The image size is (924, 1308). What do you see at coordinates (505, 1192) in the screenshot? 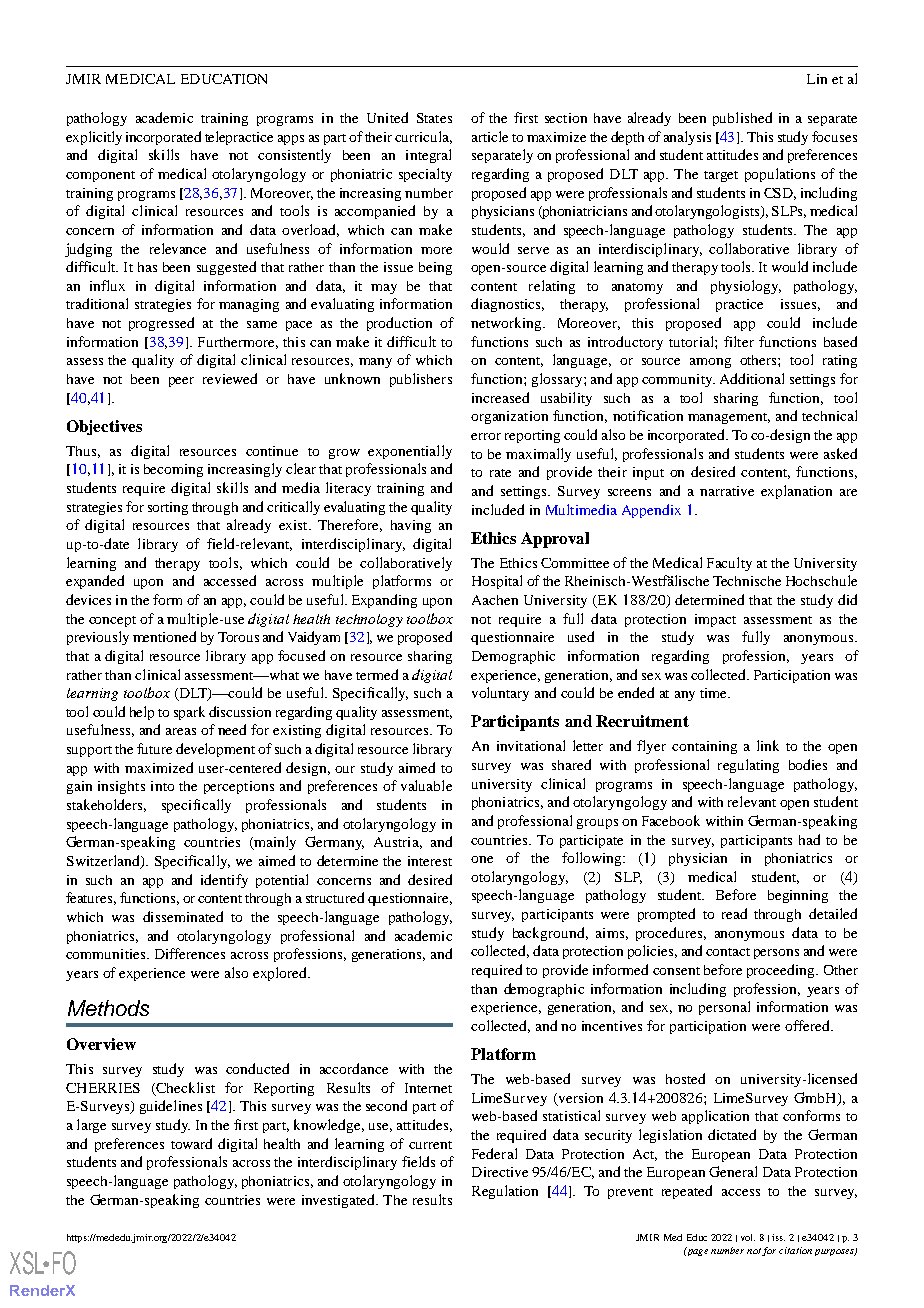
I see `Regulation` at bounding box center [505, 1192].
